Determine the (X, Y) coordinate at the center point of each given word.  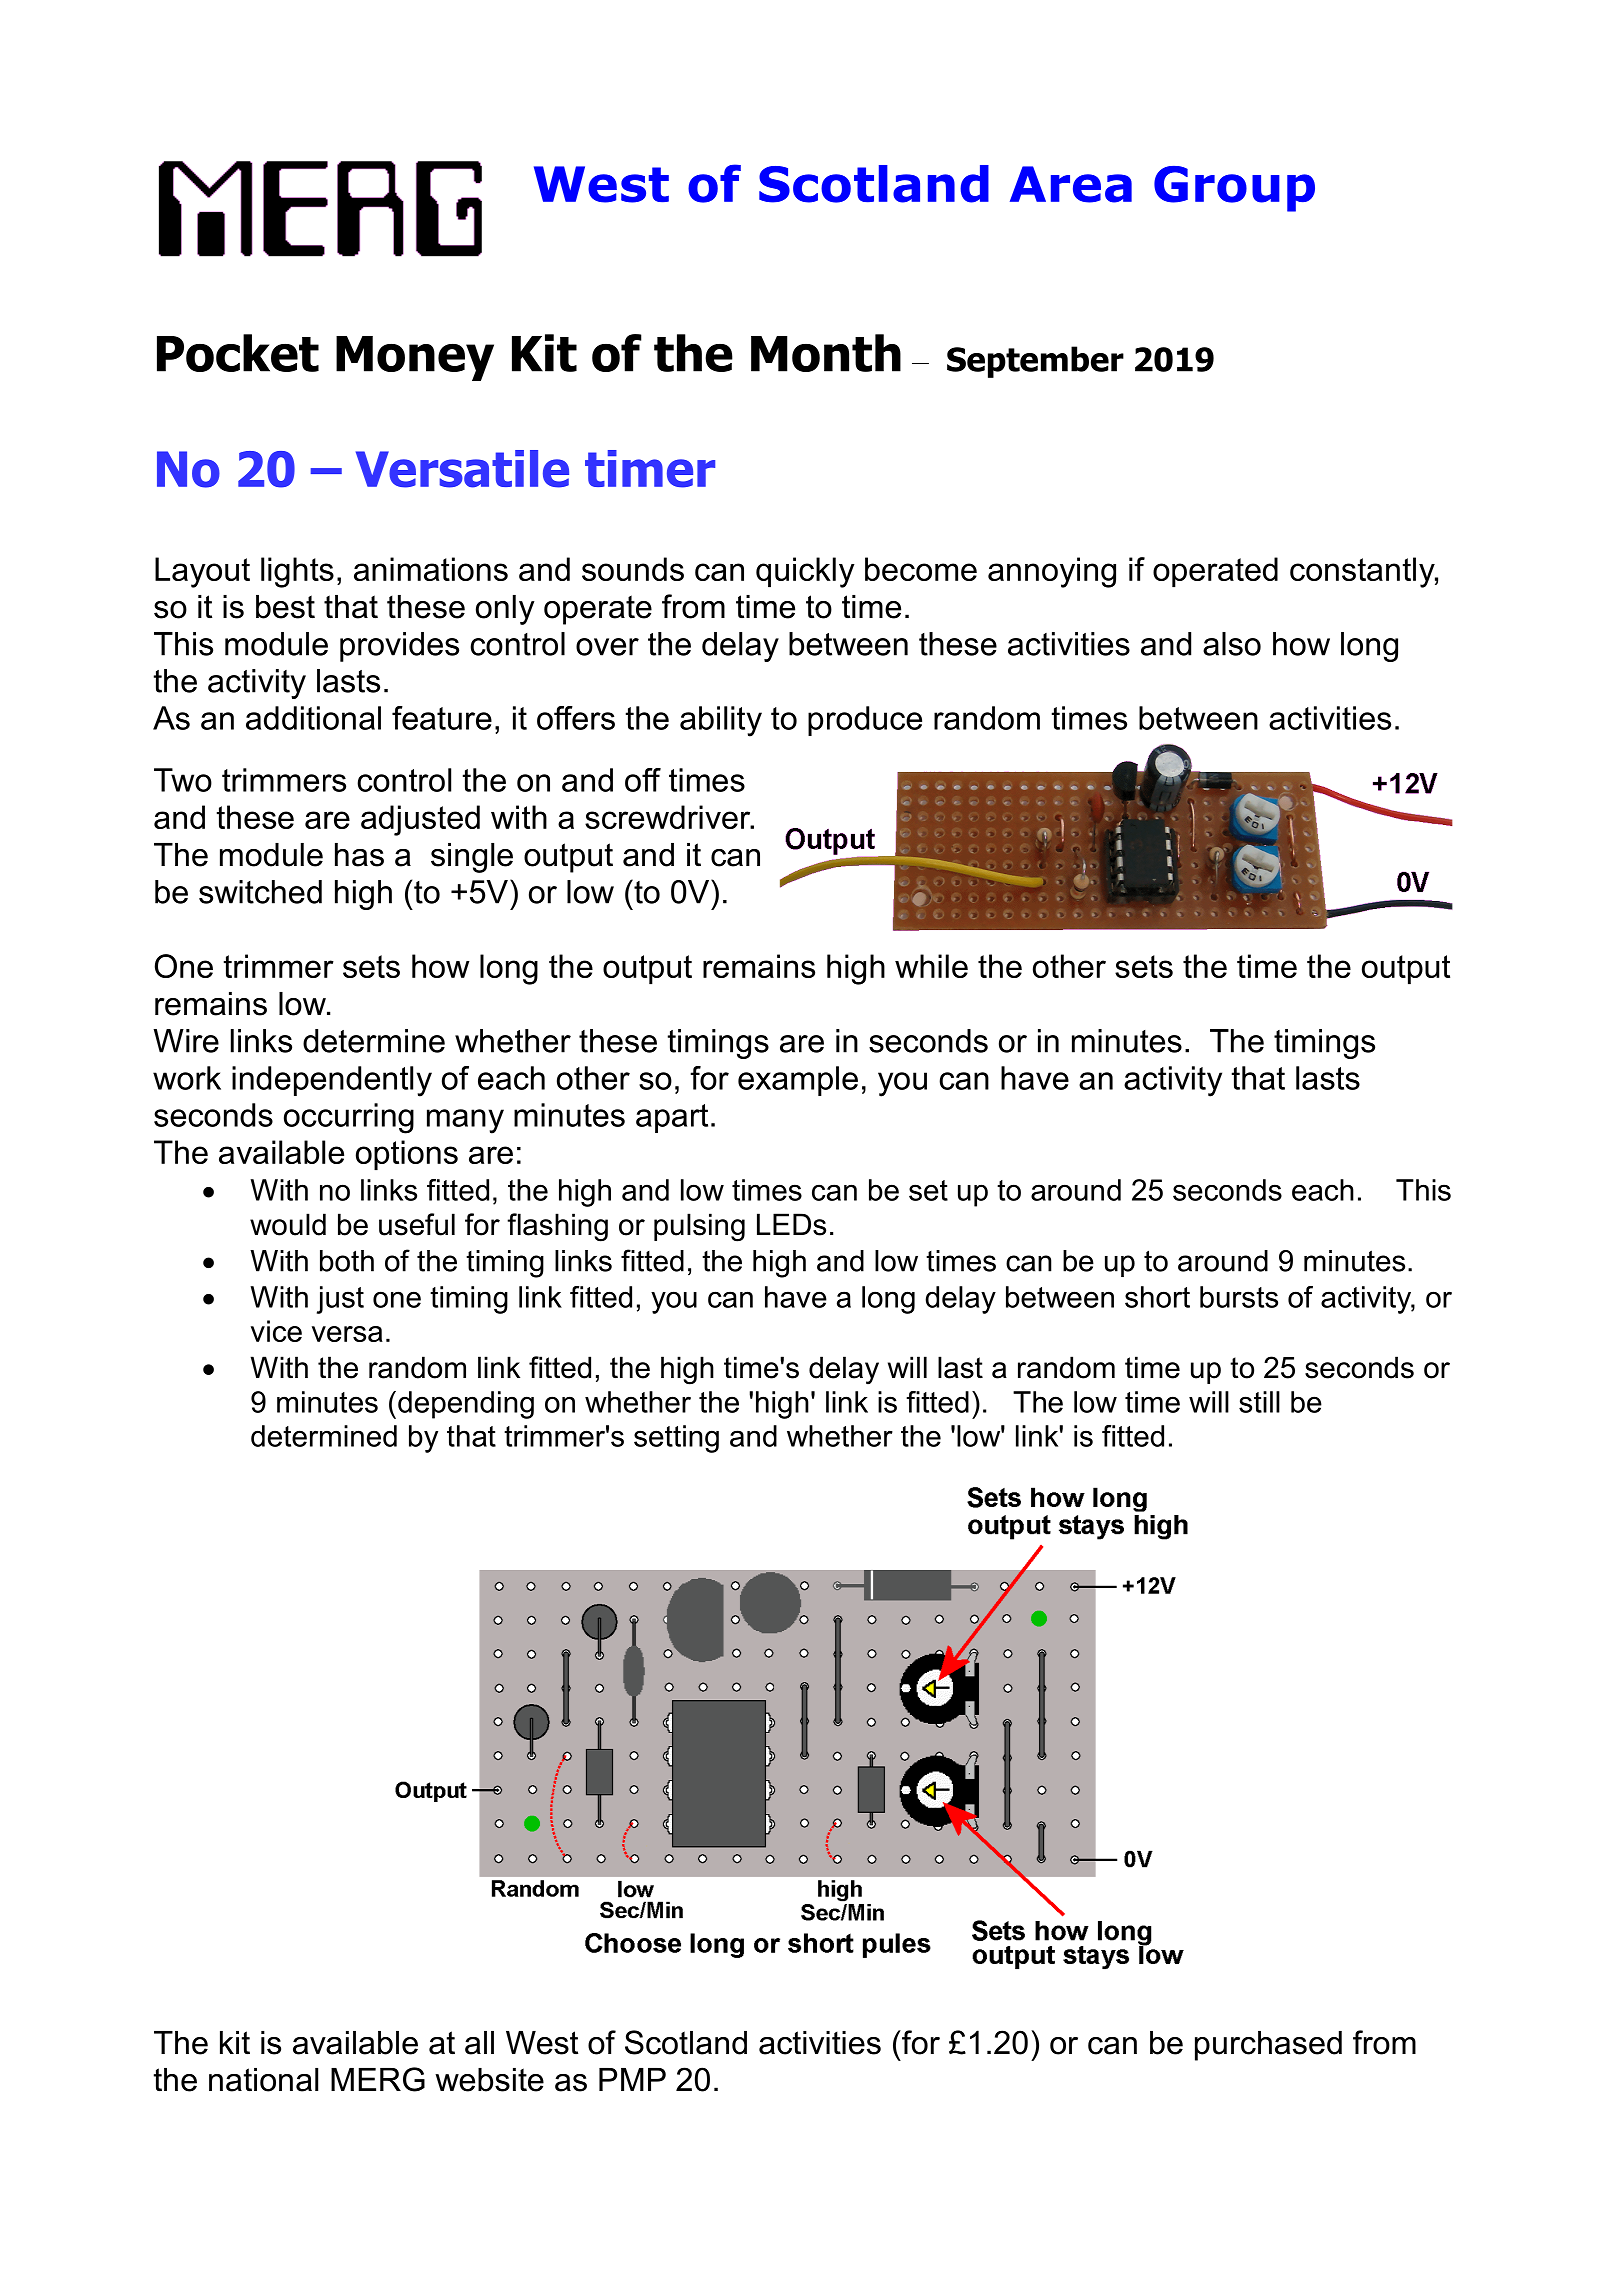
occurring (349, 1118)
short (1157, 1297)
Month (826, 353)
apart (672, 1118)
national (263, 2080)
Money (415, 358)
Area (1071, 184)
